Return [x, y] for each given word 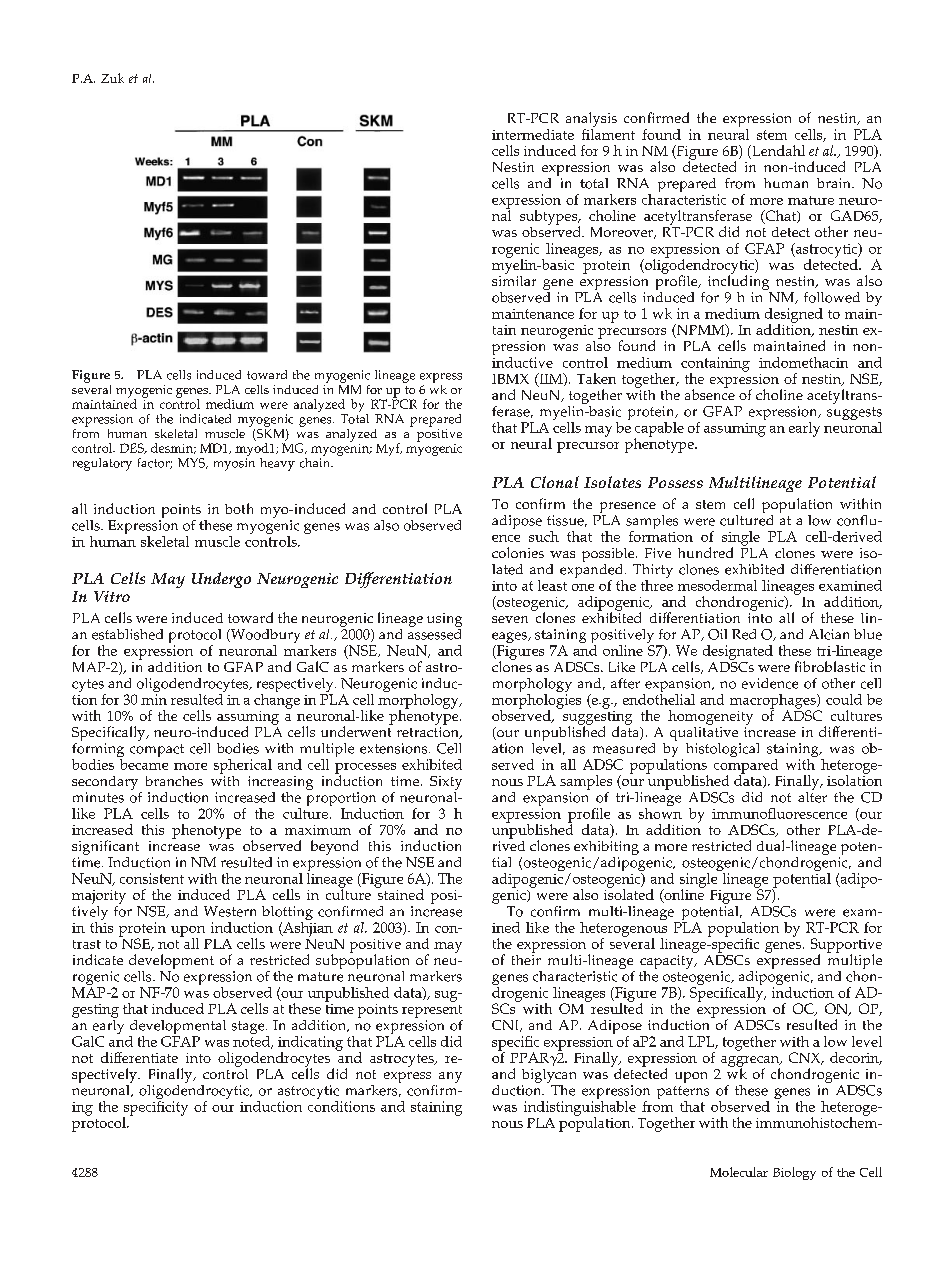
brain [835, 183]
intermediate [533, 134]
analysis [591, 121]
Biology [794, 1173]
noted [253, 1041]
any [450, 1077]
